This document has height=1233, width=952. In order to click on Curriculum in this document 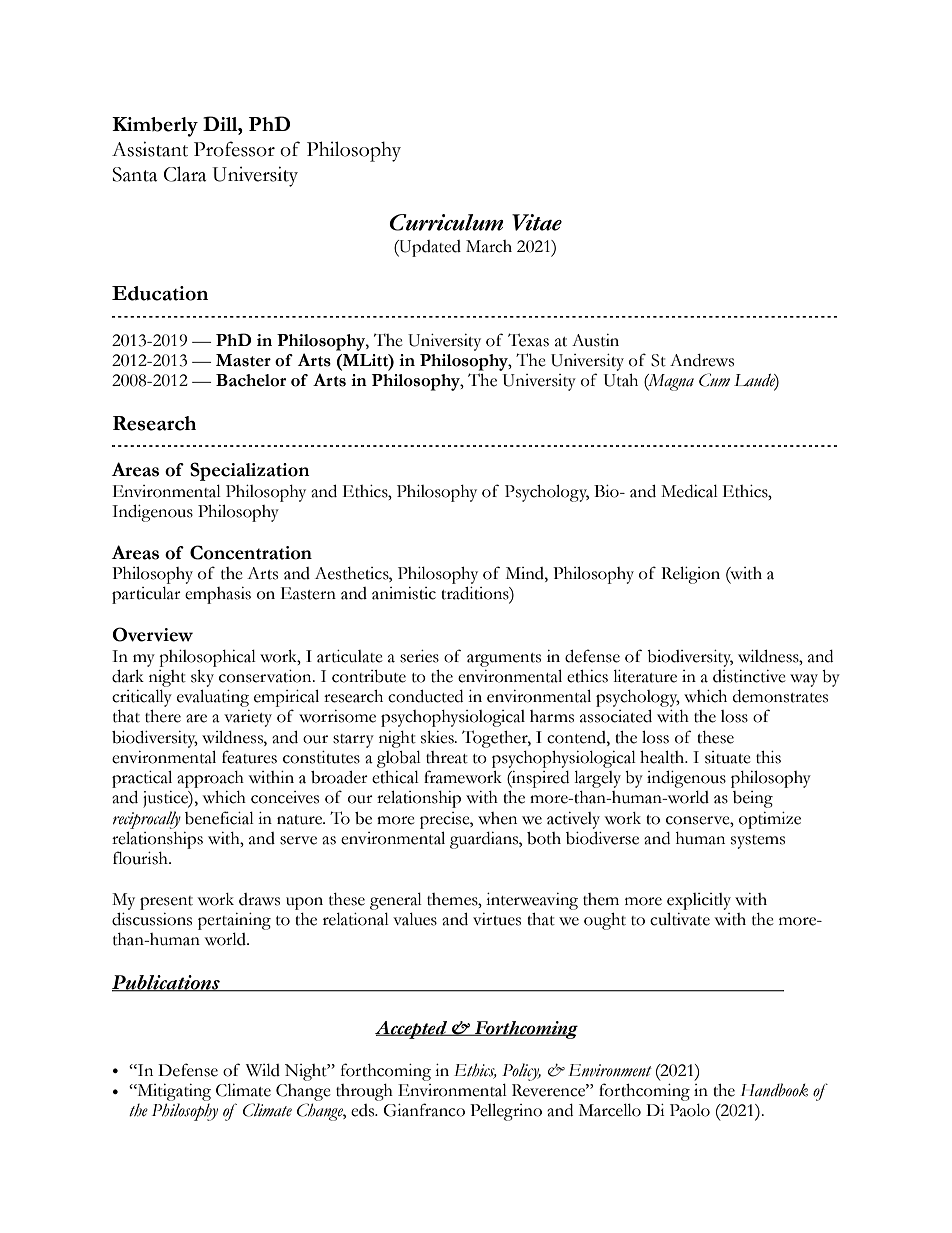, I will do `click(446, 222)`.
